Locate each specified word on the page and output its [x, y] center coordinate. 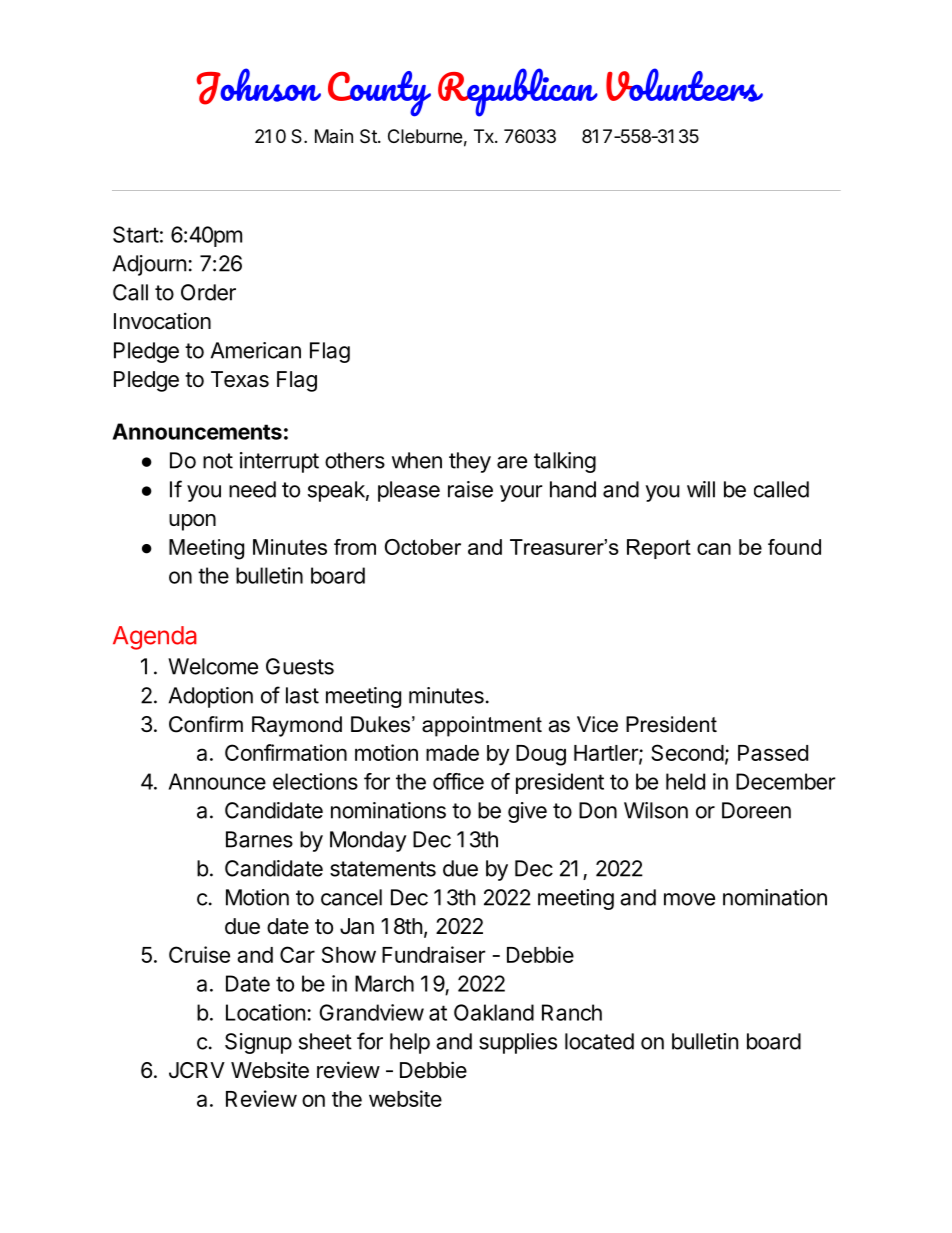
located [599, 1041]
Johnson [259, 86]
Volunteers [684, 85]
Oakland [494, 1012]
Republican [518, 92]
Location [265, 1012]
